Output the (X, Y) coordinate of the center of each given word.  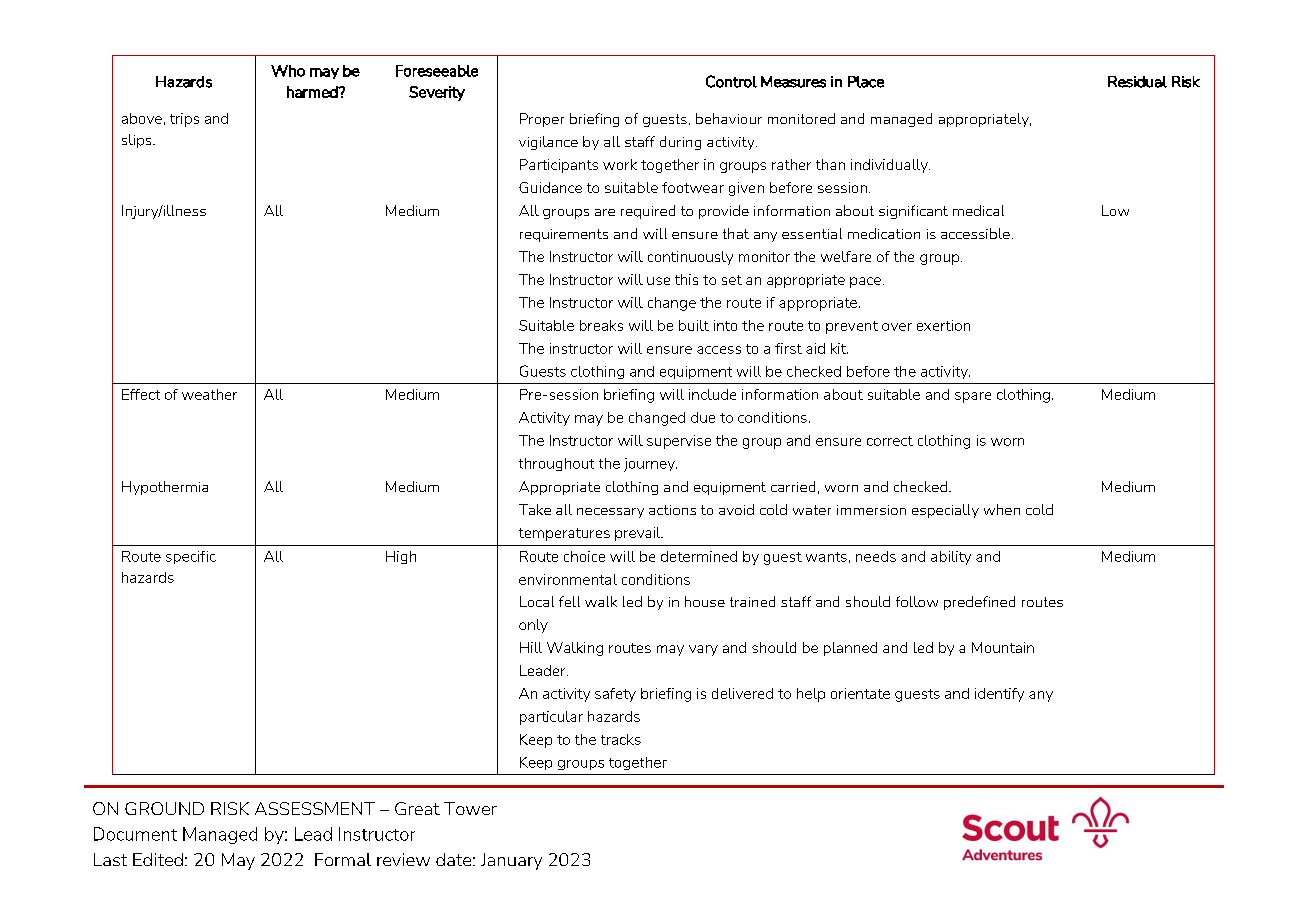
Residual (1137, 82)
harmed (313, 92)
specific (191, 557)
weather (209, 394)
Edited (158, 859)
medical (978, 210)
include (712, 394)
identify (999, 695)
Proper (542, 120)
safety (615, 695)
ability (951, 558)
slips (138, 141)
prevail (639, 534)
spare (973, 397)
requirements (564, 235)
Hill (531, 647)
